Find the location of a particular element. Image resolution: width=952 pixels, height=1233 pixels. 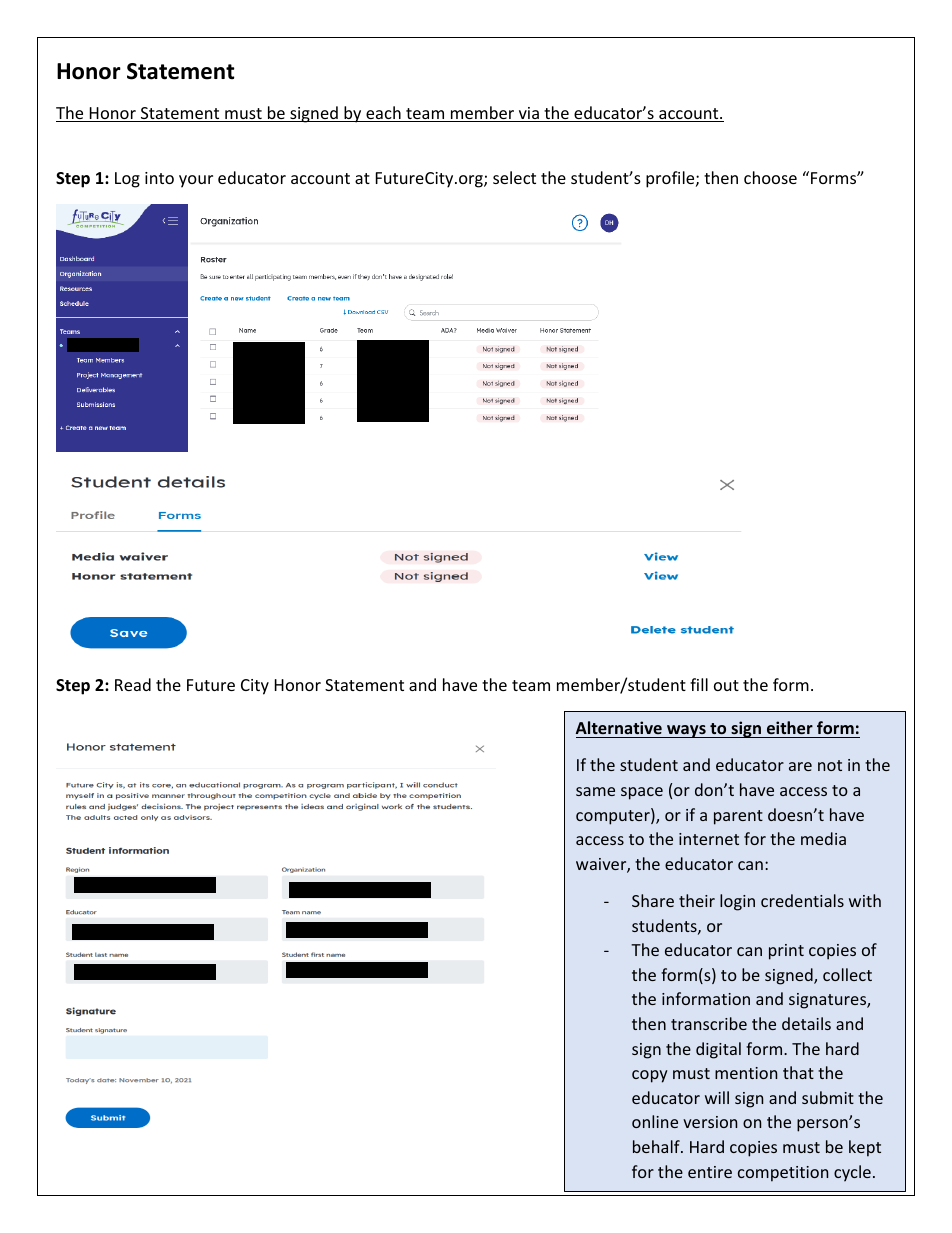

behalf is located at coordinates (657, 1146).
